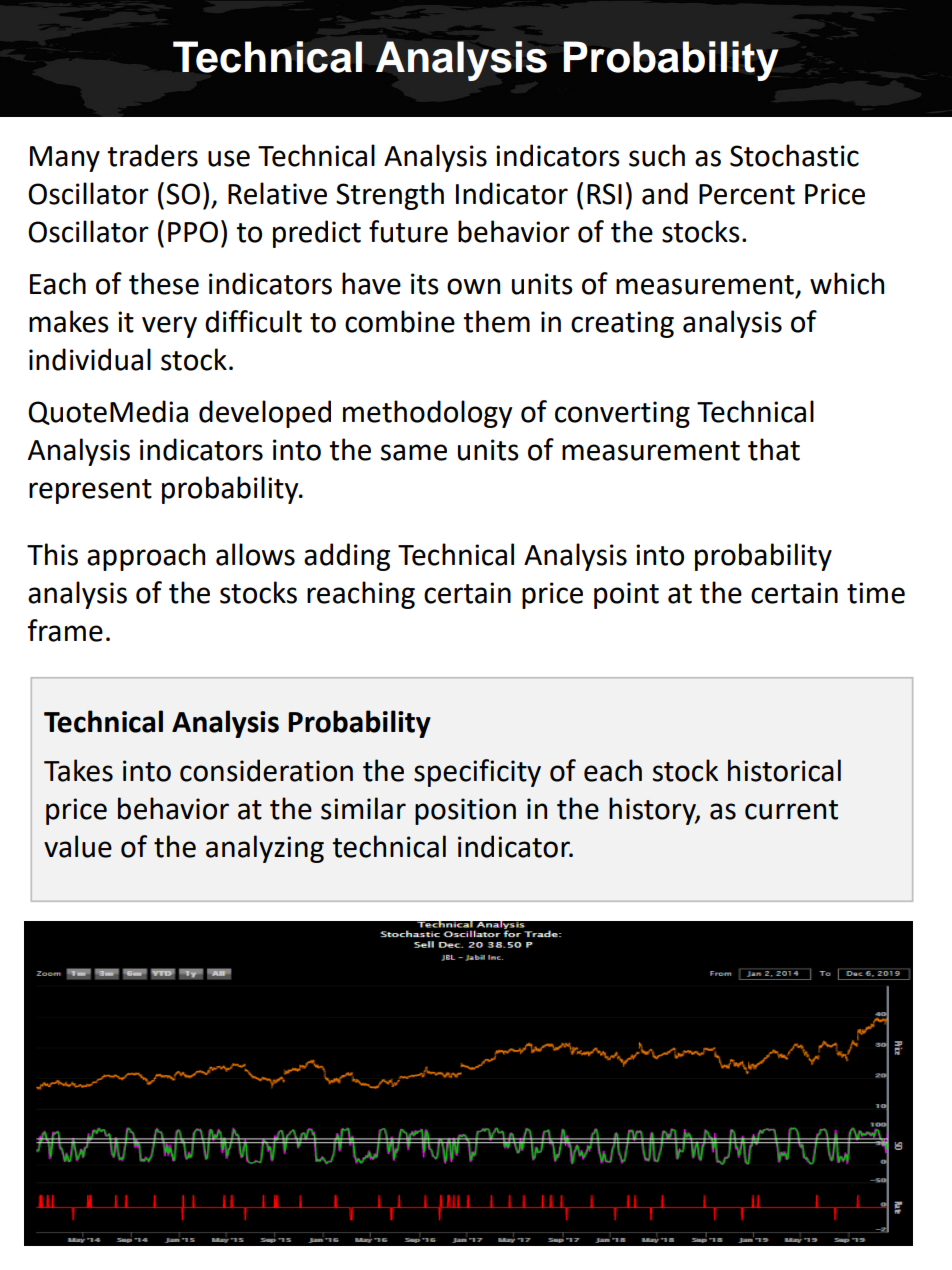  What do you see at coordinates (465, 811) in the document?
I see `position` at bounding box center [465, 811].
